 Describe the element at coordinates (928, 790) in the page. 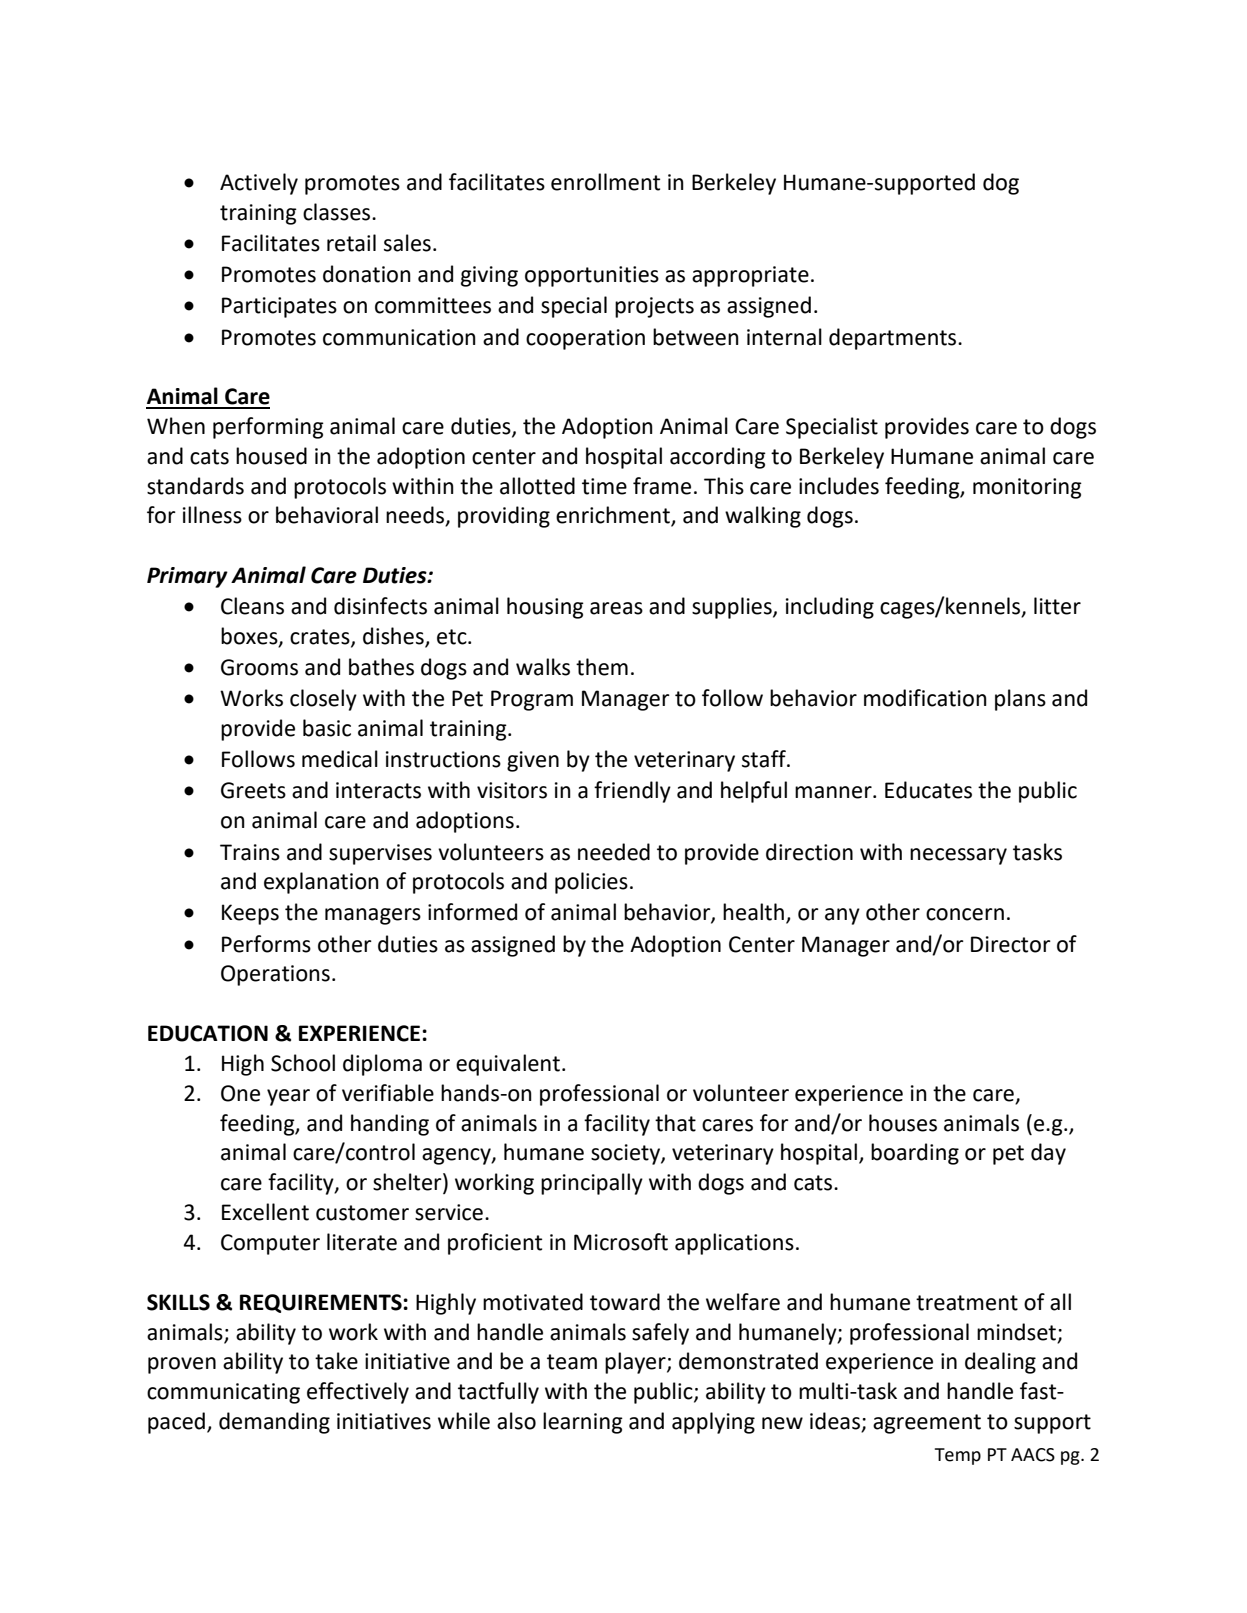

I see `Educates` at that location.
